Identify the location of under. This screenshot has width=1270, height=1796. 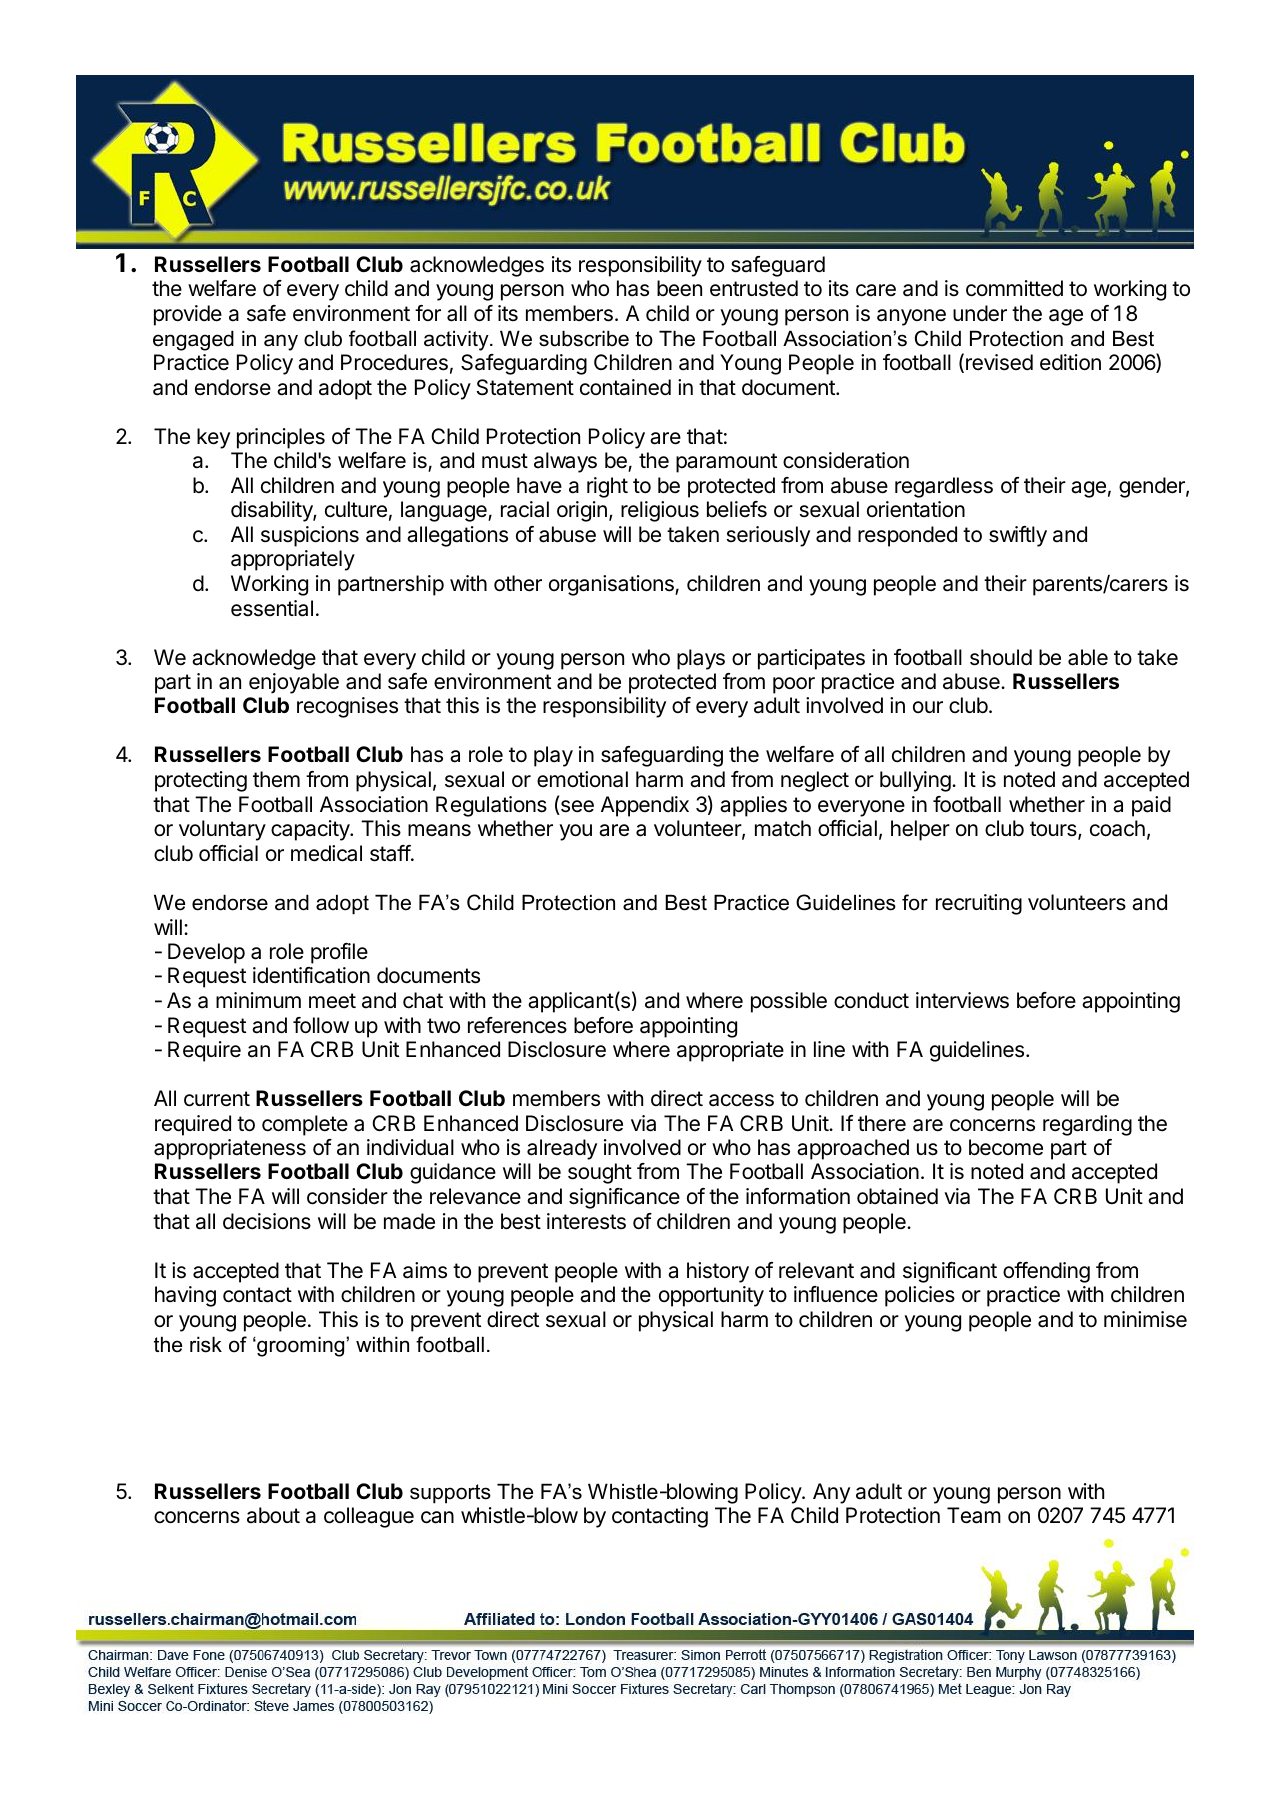
(980, 313).
